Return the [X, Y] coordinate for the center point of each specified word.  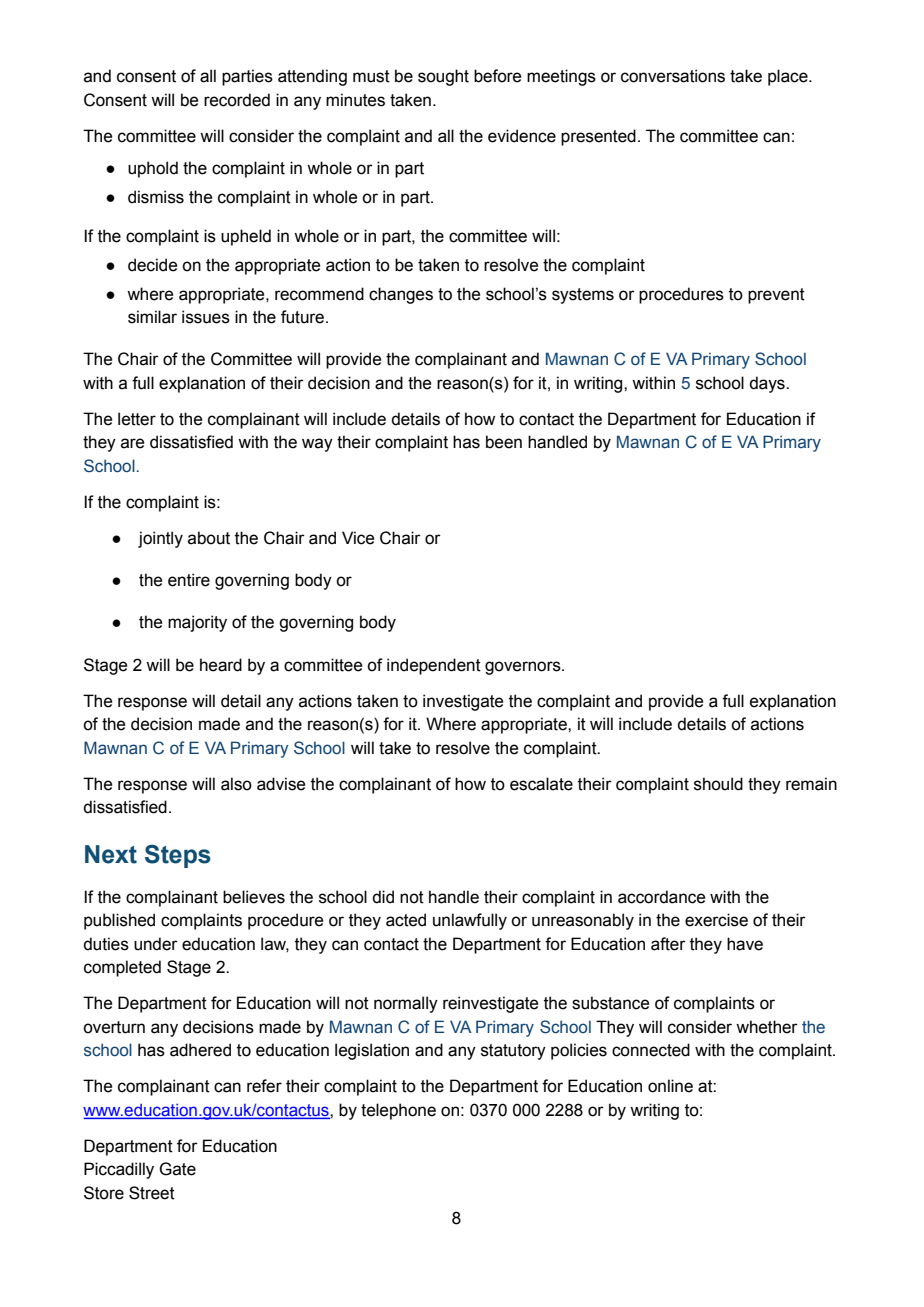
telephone [398, 1111]
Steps [178, 856]
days [768, 384]
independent [434, 666]
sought [443, 77]
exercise [716, 920]
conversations [673, 76]
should [718, 784]
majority [197, 623]
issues [206, 317]
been [504, 442]
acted [406, 920]
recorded [237, 100]
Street [152, 1193]
